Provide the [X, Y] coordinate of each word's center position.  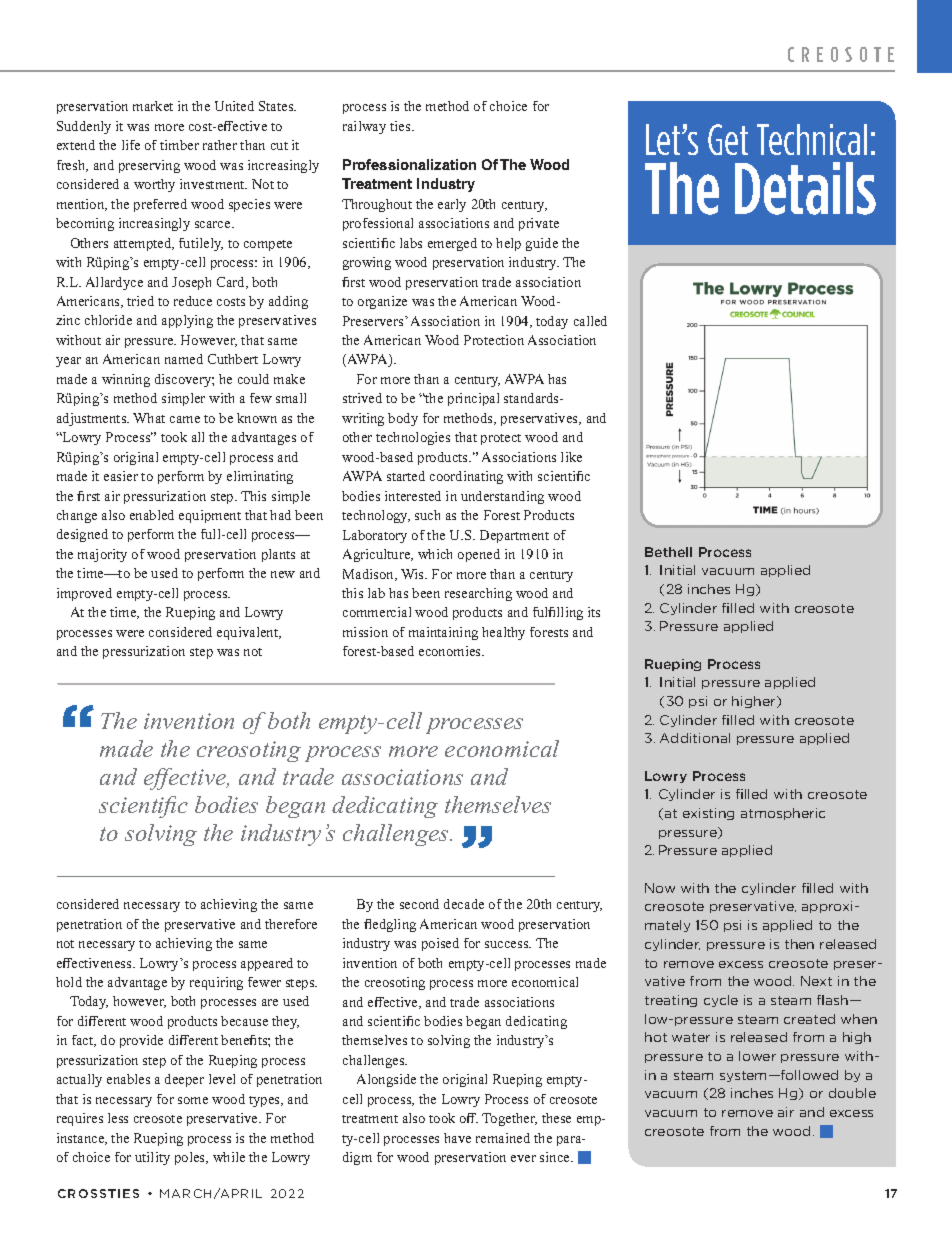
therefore [291, 924]
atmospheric [783, 814]
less [118, 1118]
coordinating [466, 477]
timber [179, 145]
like [571, 457]
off [469, 1118]
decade [464, 904]
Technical [812, 139]
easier [121, 476]
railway [364, 127]
